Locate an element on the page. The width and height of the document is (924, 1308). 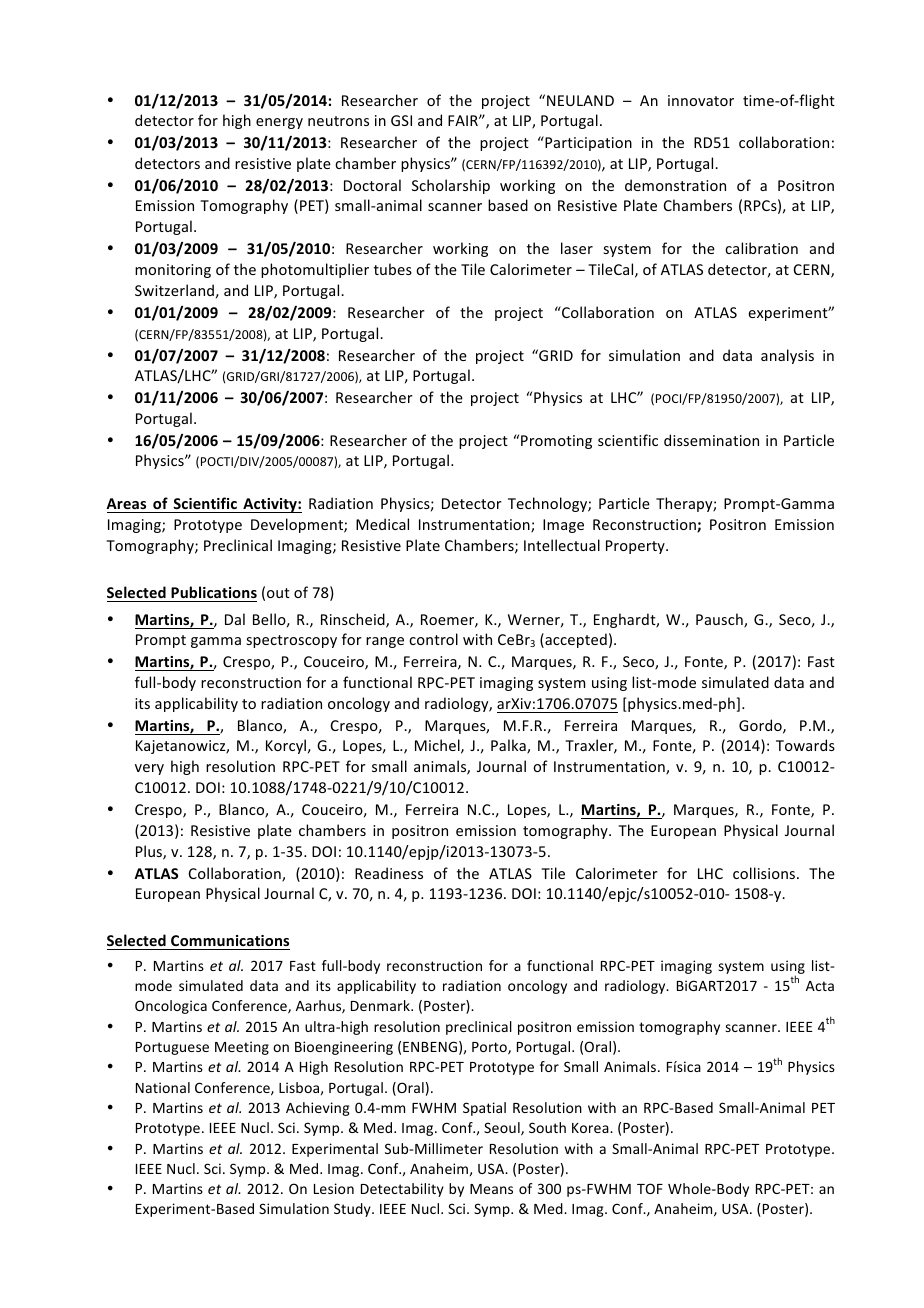
innovator is located at coordinates (701, 100).
